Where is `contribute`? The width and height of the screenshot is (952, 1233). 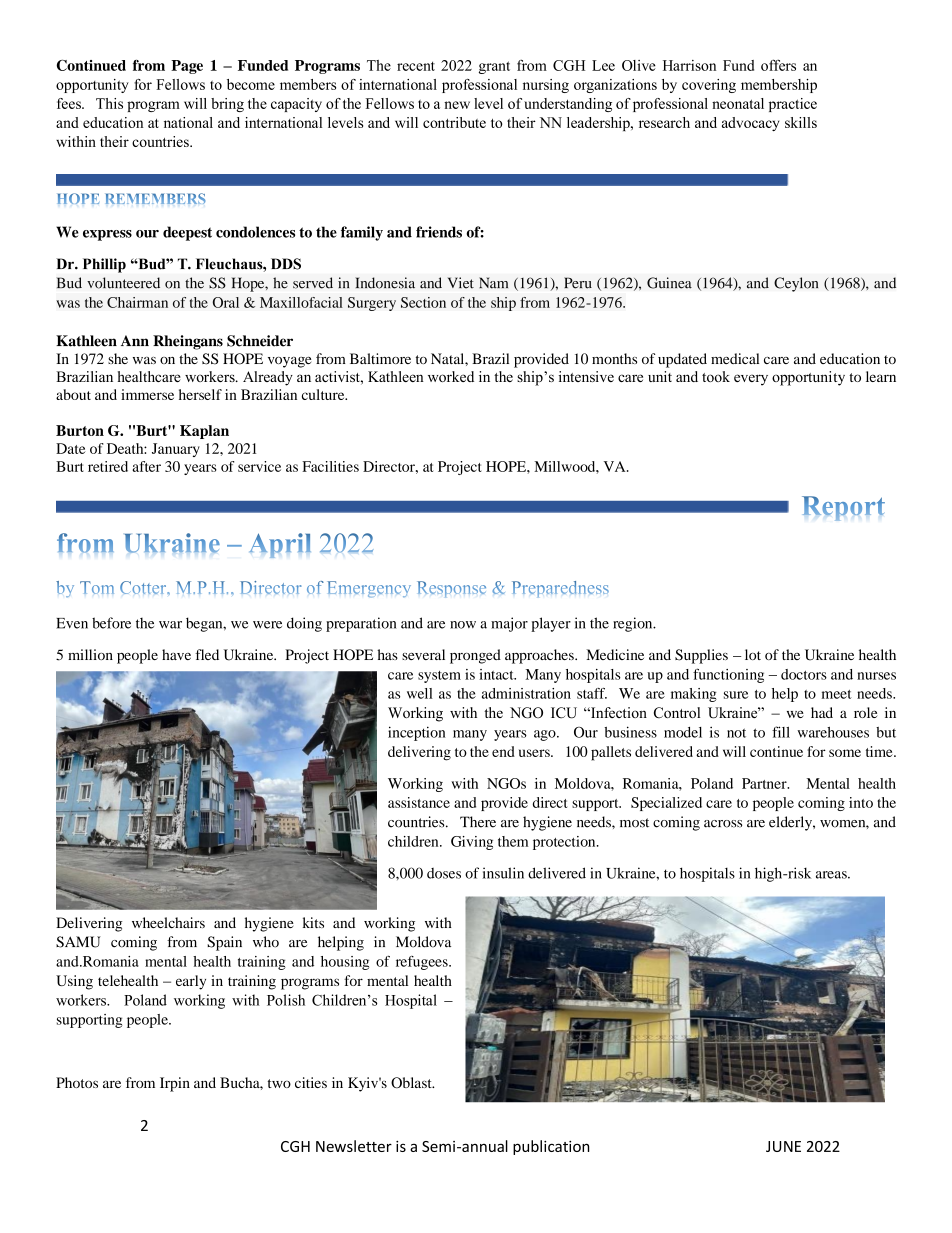
contribute is located at coordinates (454, 122).
